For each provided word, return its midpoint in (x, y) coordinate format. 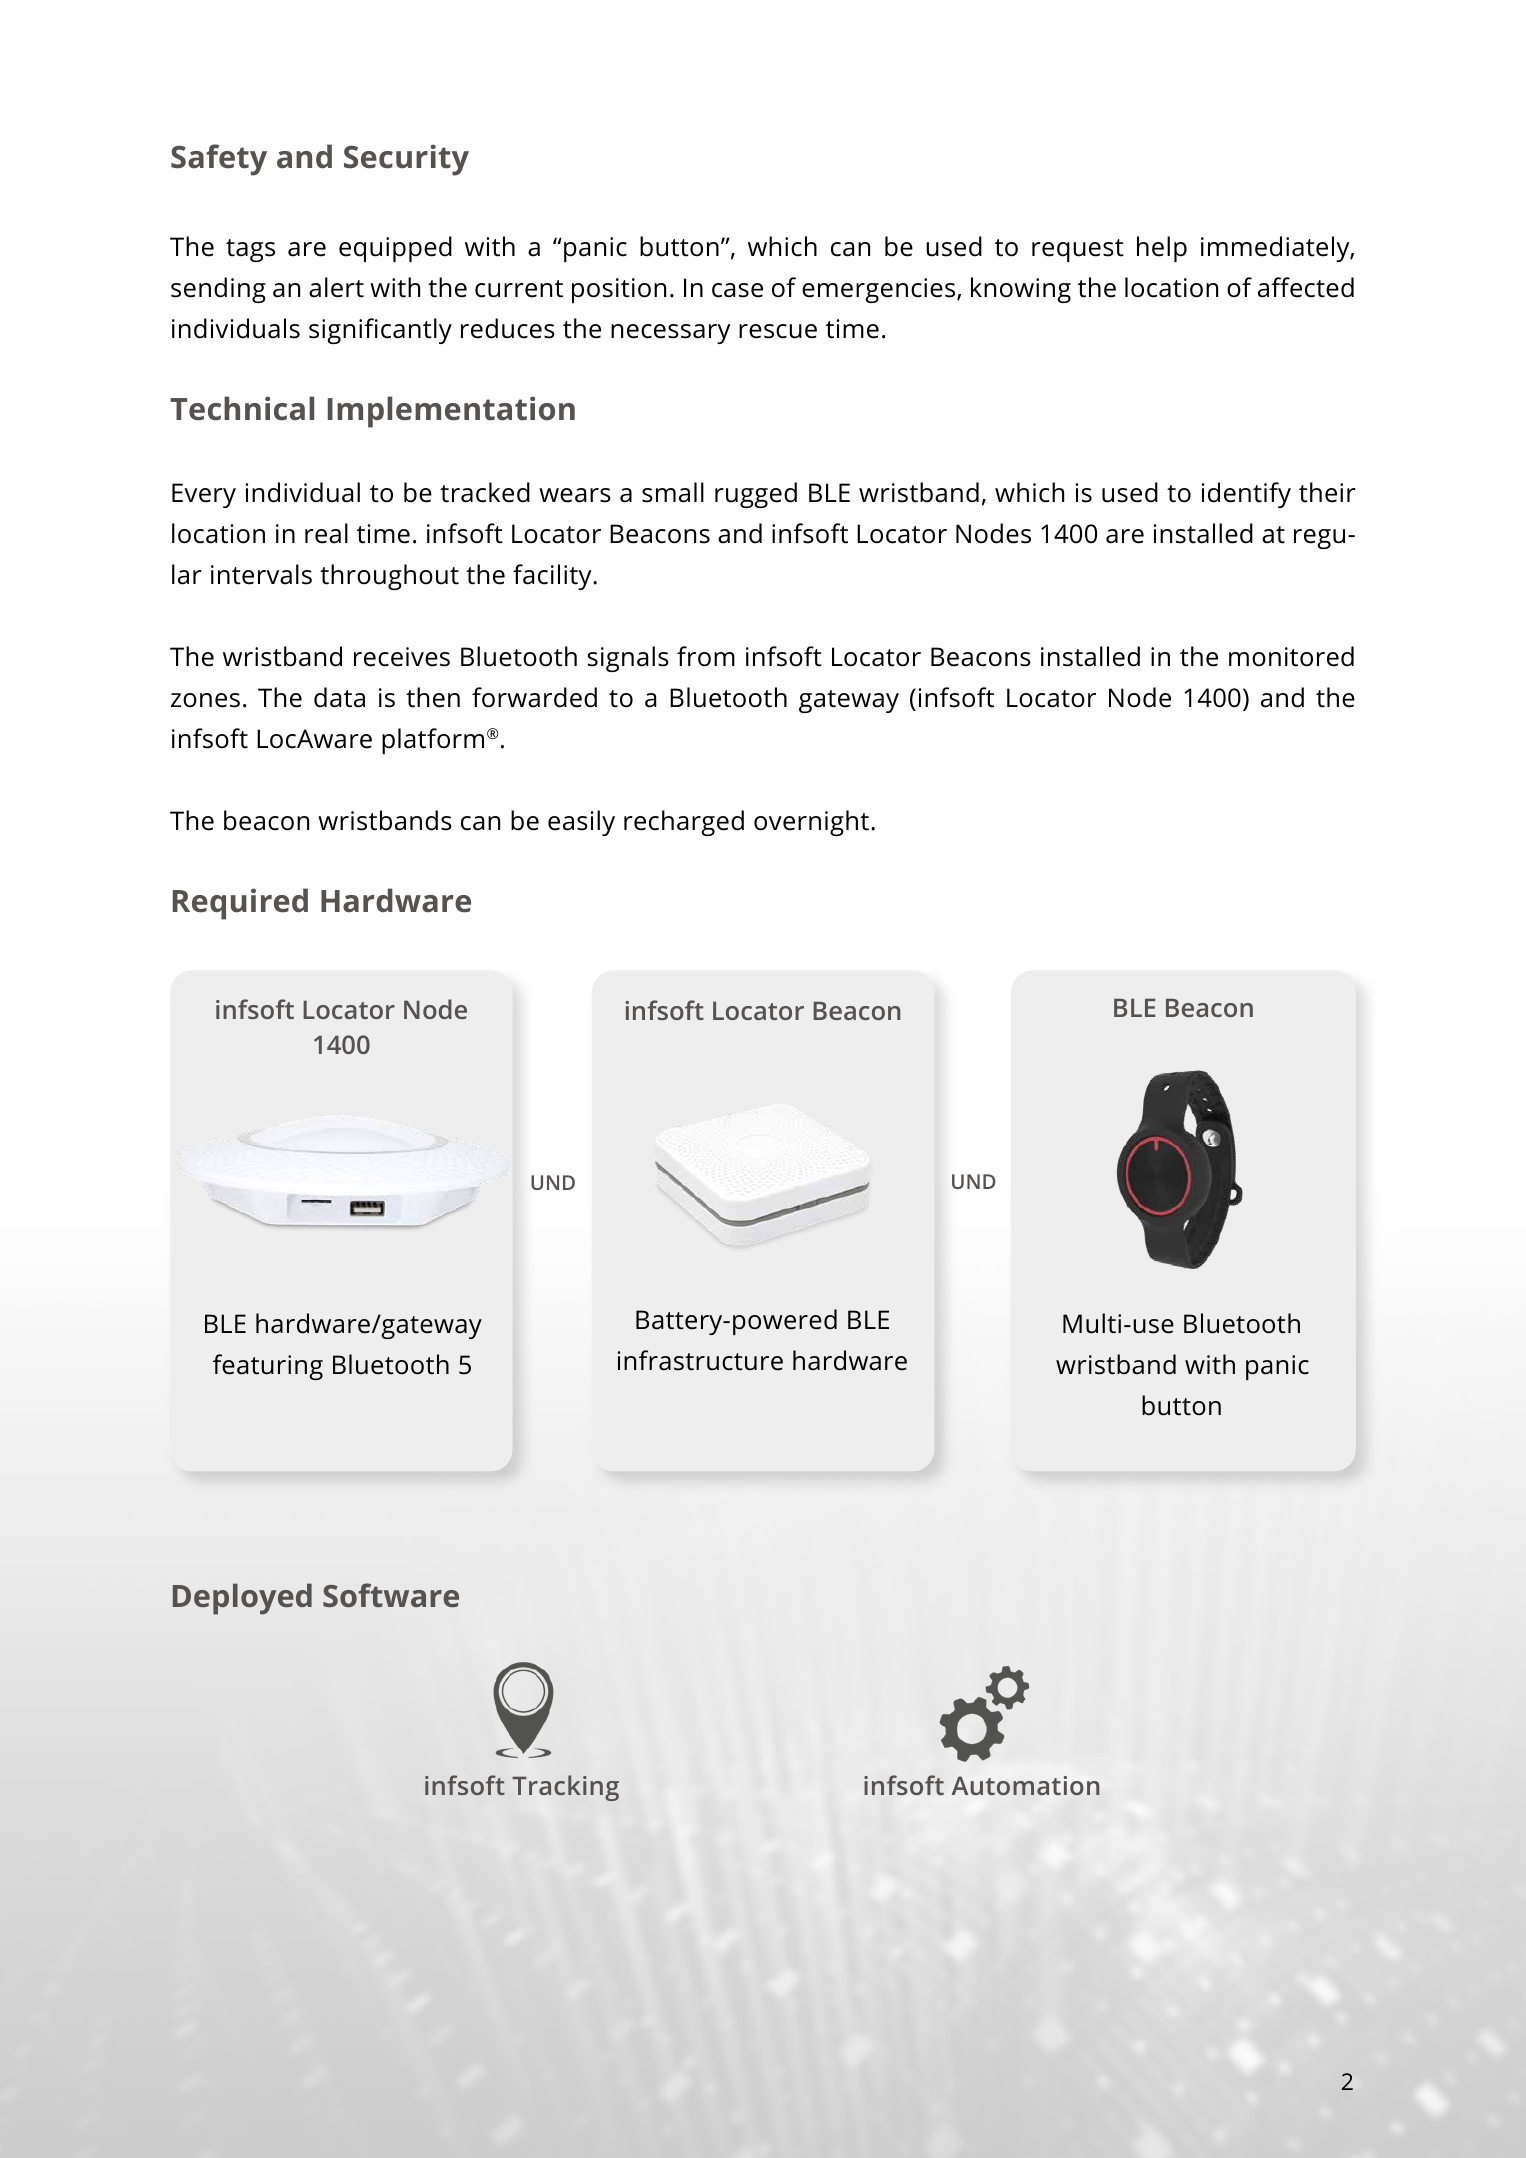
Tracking (565, 1788)
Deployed (242, 1599)
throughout (389, 577)
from (706, 656)
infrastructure (700, 1360)
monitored (1291, 656)
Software (391, 1595)
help (1162, 249)
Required (240, 904)
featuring (268, 1367)
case (737, 290)
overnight (811, 823)
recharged (684, 823)
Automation (1026, 1785)
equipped (395, 249)
